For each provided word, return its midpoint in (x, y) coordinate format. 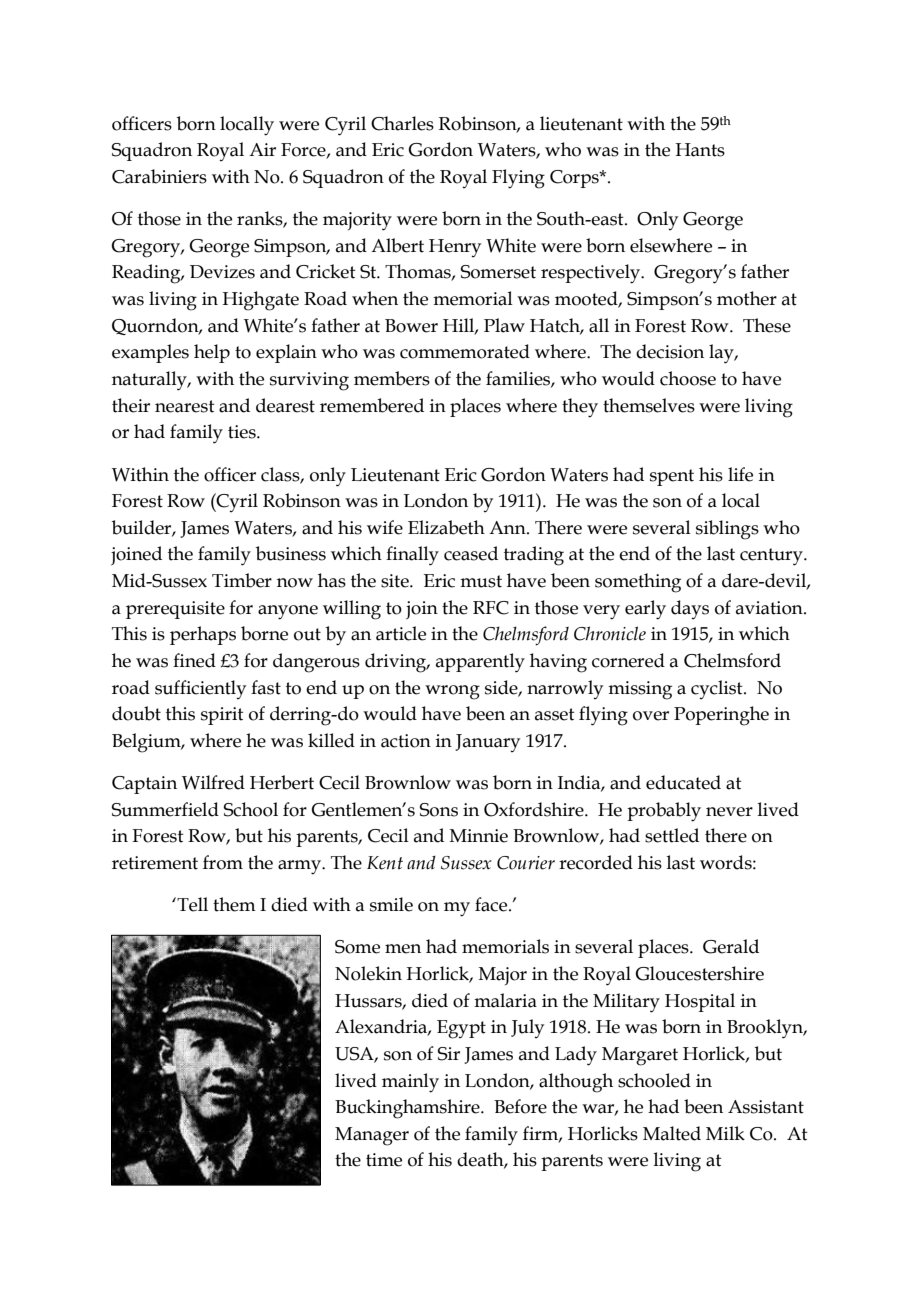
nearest (185, 406)
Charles (402, 123)
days (690, 609)
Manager (372, 1136)
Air (262, 149)
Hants (700, 150)
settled (672, 835)
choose (688, 378)
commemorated (465, 351)
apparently (480, 663)
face (492, 904)
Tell (191, 904)
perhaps (203, 635)
